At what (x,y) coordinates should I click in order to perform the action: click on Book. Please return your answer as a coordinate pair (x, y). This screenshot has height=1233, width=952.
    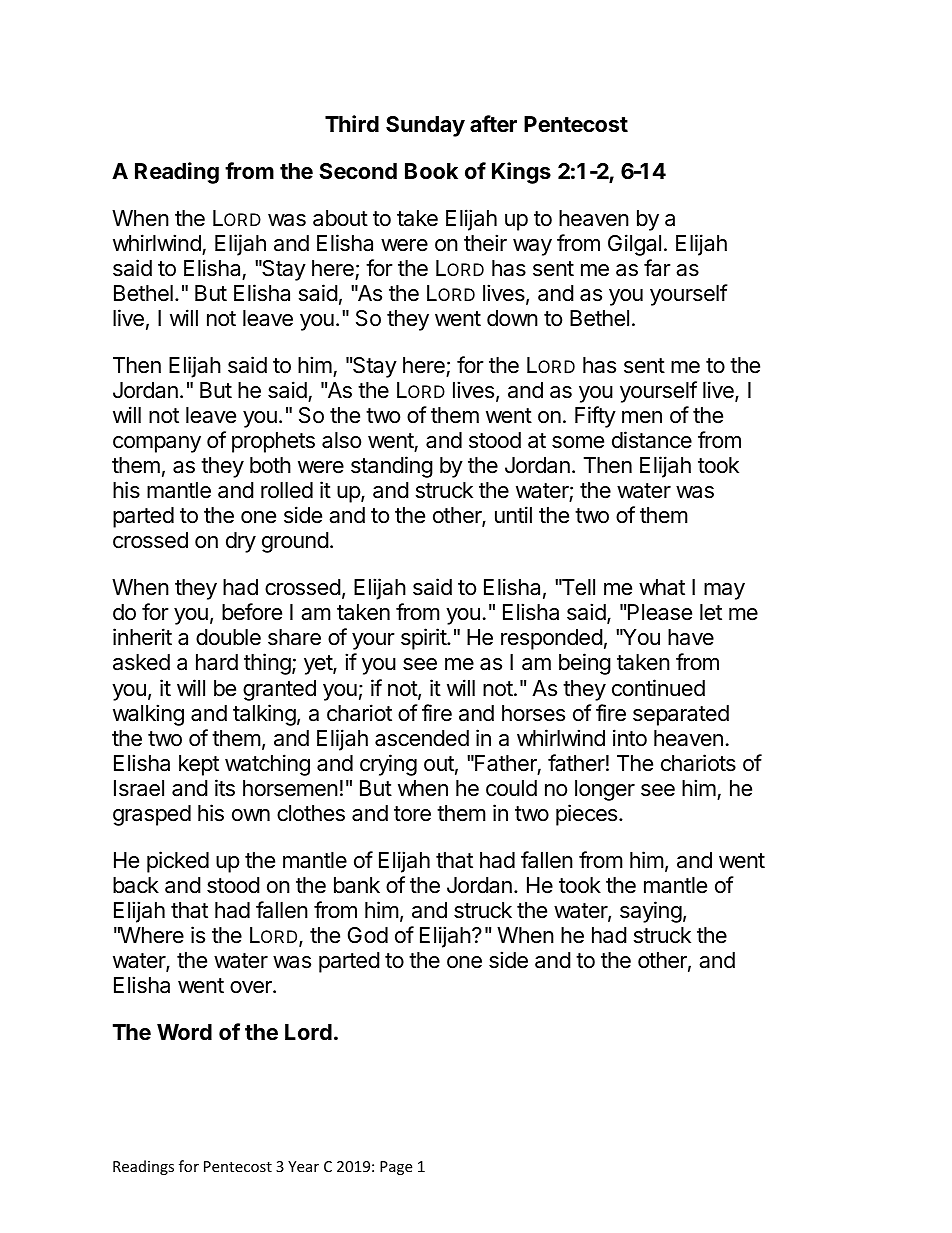
    Looking at the image, I should click on (431, 171).
